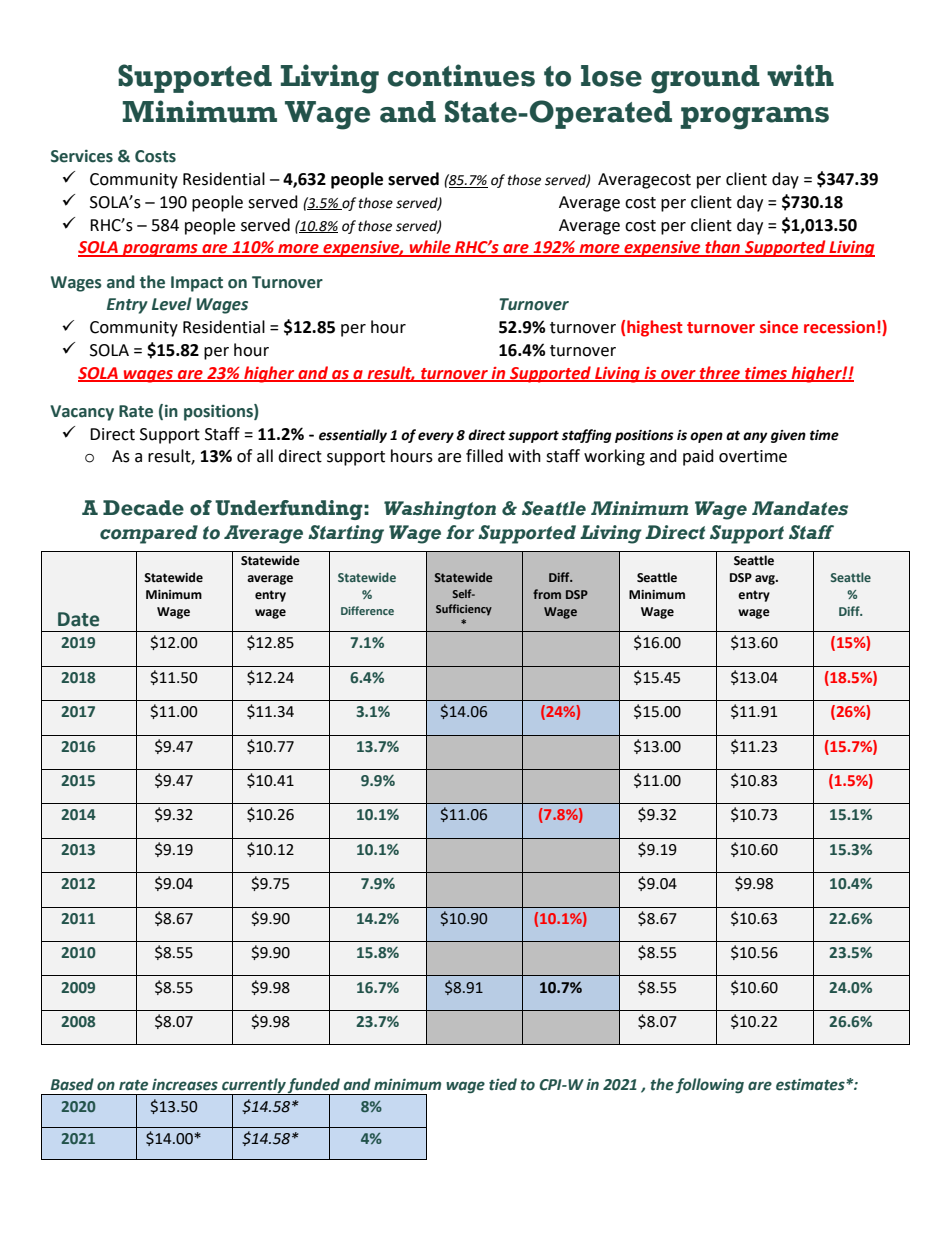  What do you see at coordinates (149, 534) in the screenshot?
I see `compared` at bounding box center [149, 534].
